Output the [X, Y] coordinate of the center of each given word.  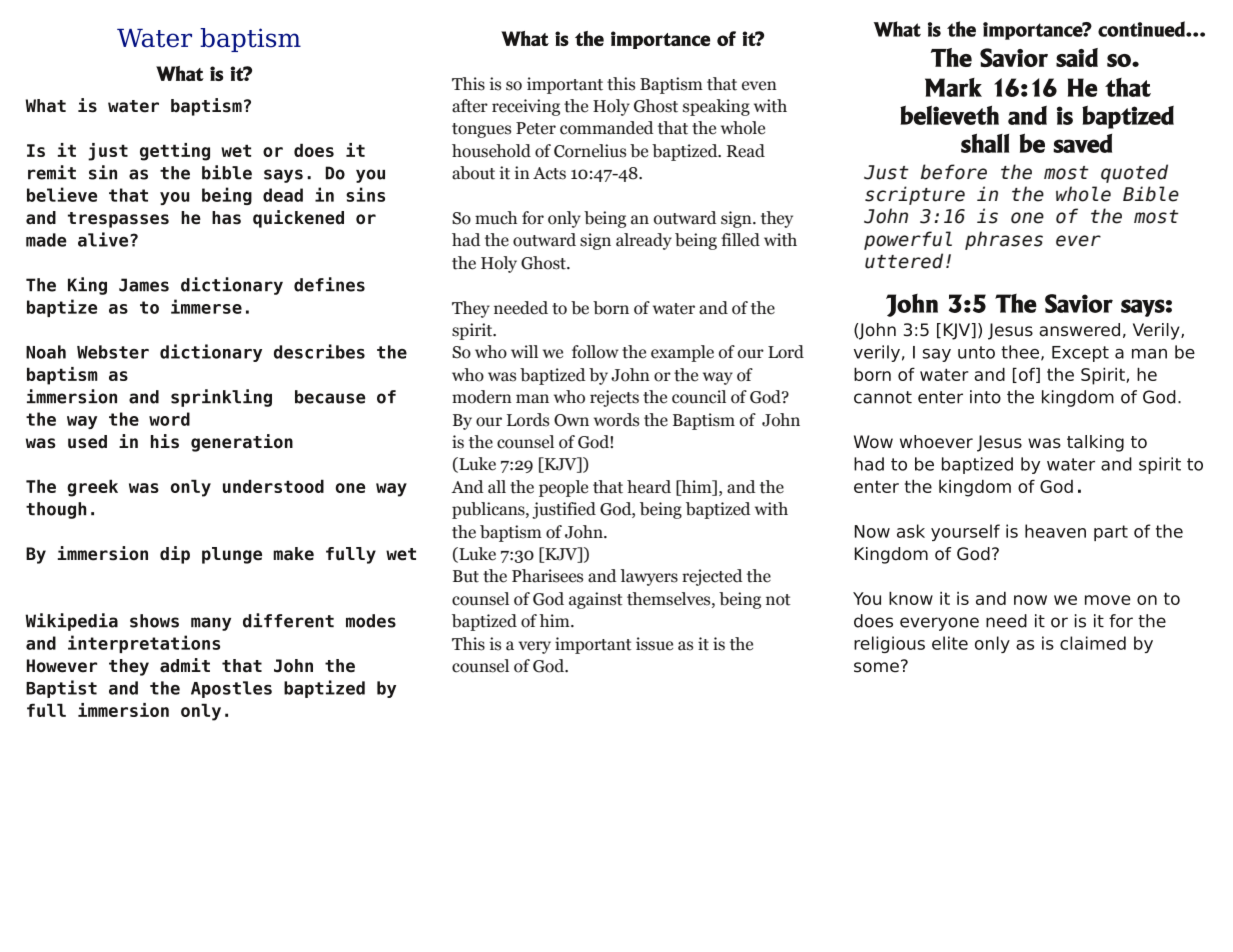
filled [740, 240]
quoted [1134, 173]
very [534, 647]
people [563, 488]
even [759, 86]
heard [649, 487]
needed [521, 308]
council [699, 397]
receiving [526, 107]
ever [1078, 241]
